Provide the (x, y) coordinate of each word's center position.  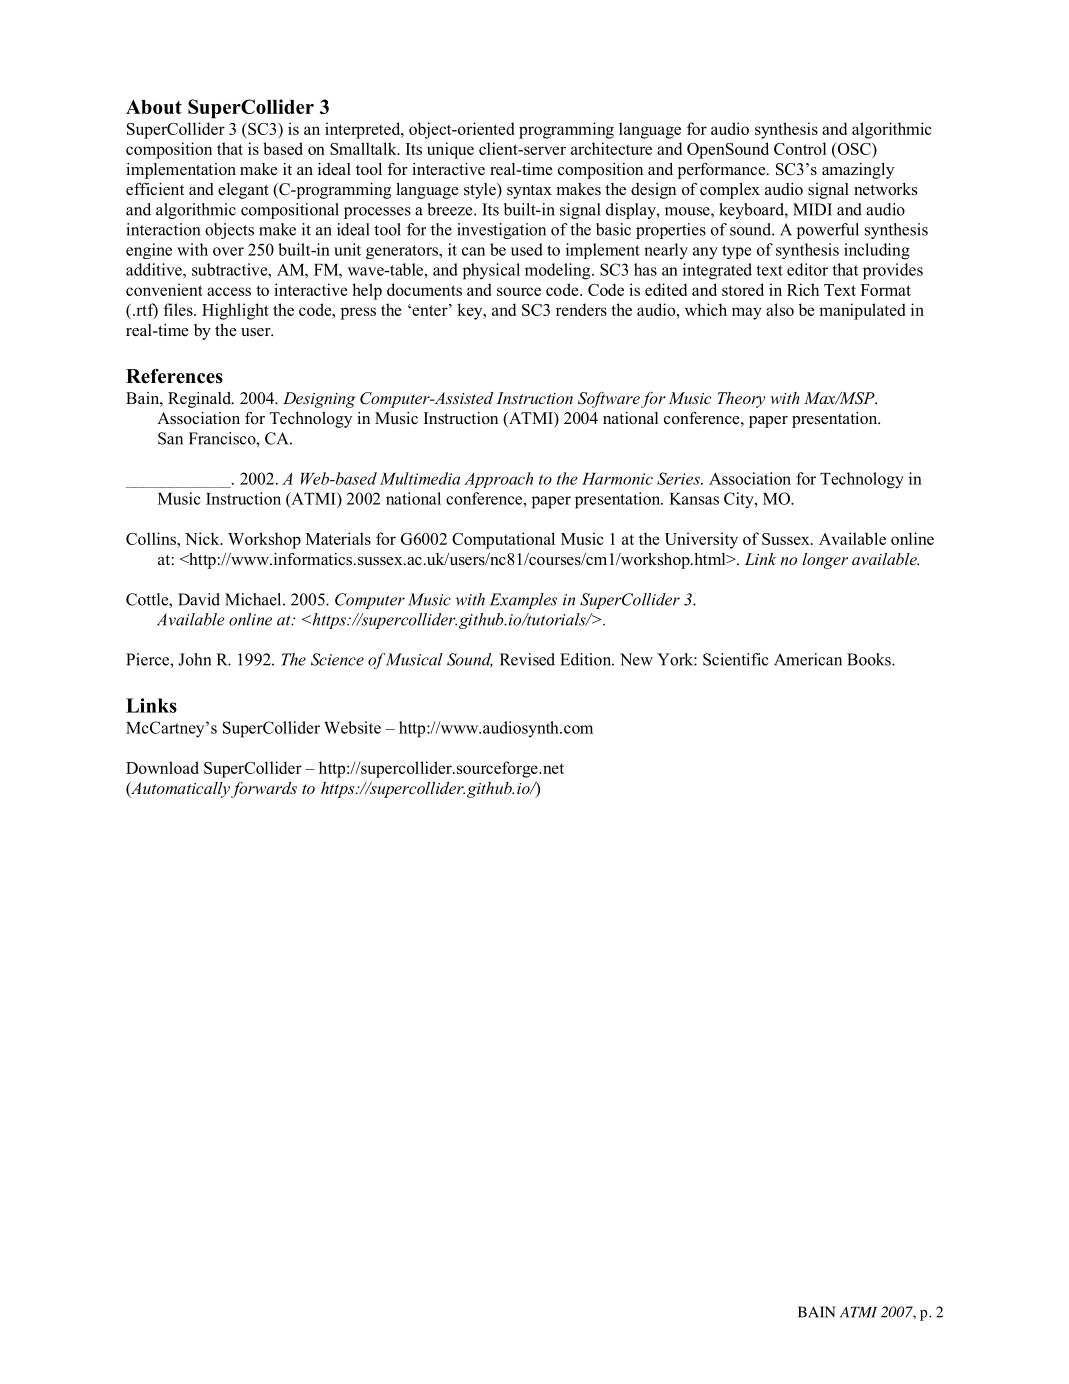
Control (800, 148)
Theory (741, 400)
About (154, 107)
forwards (264, 790)
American (808, 659)
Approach (498, 480)
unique (450, 150)
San (170, 438)
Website (352, 727)
